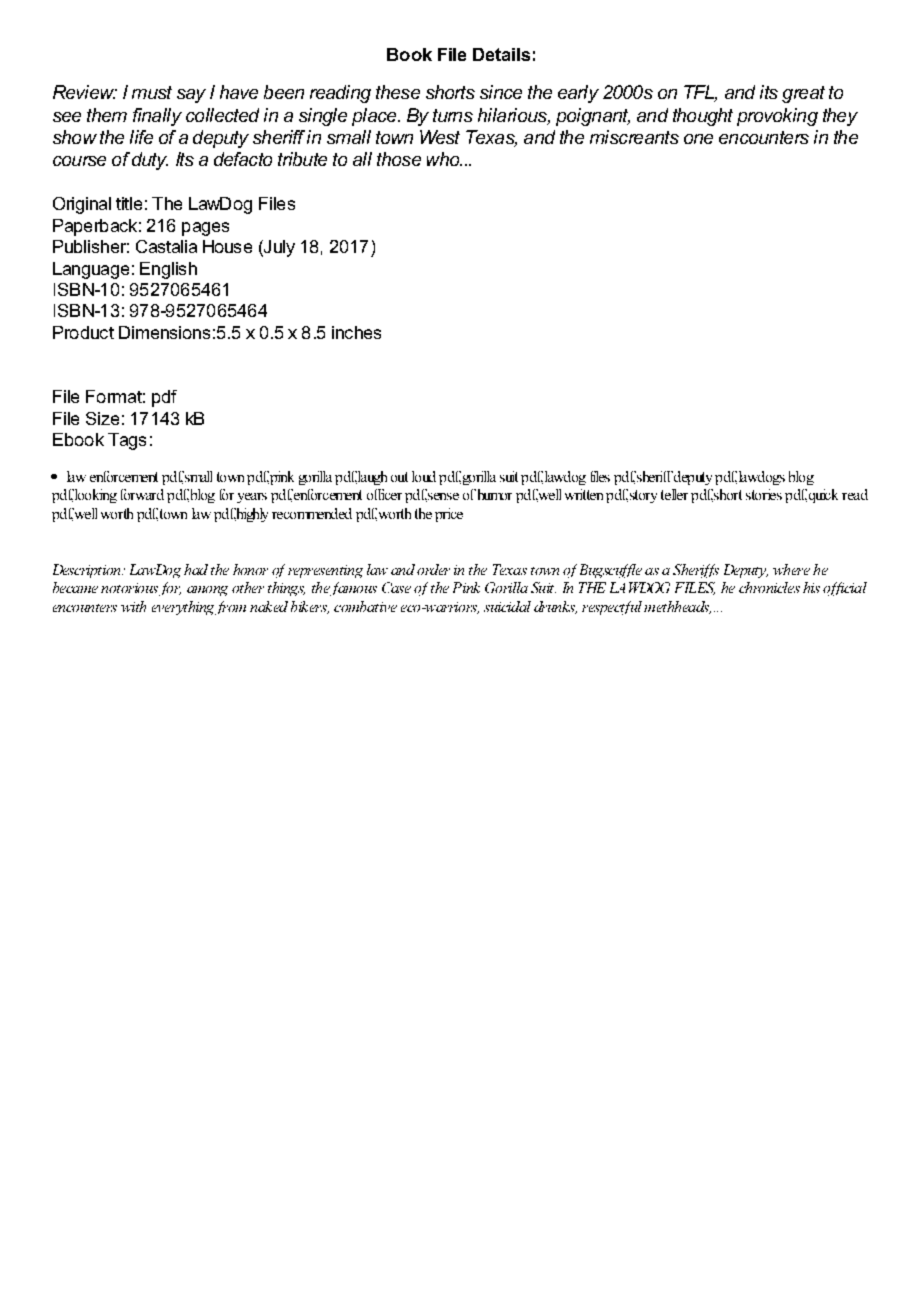 The image size is (924, 1308). What do you see at coordinates (803, 94) in the document?
I see `great` at bounding box center [803, 94].
